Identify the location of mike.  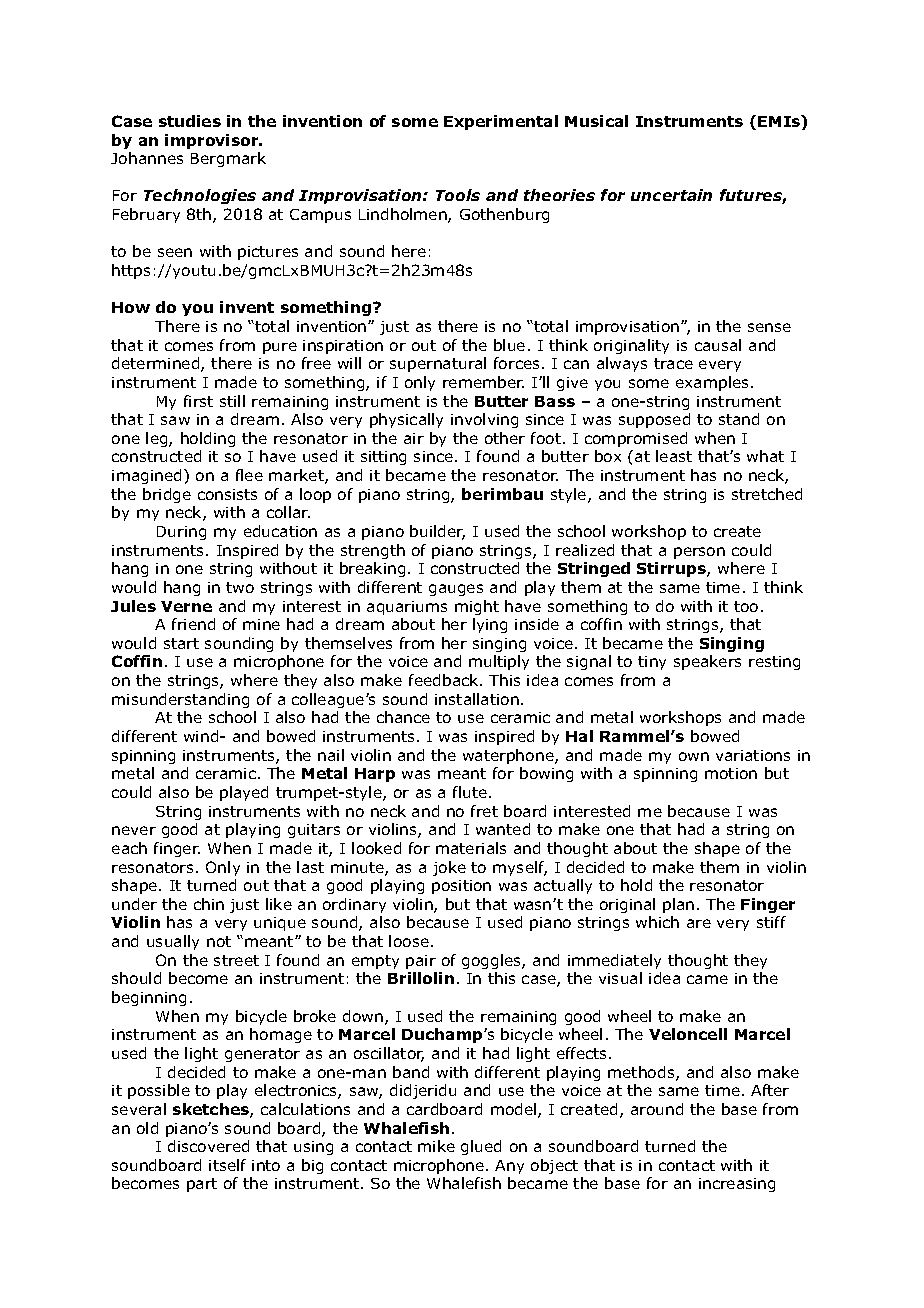
(436, 1146).
